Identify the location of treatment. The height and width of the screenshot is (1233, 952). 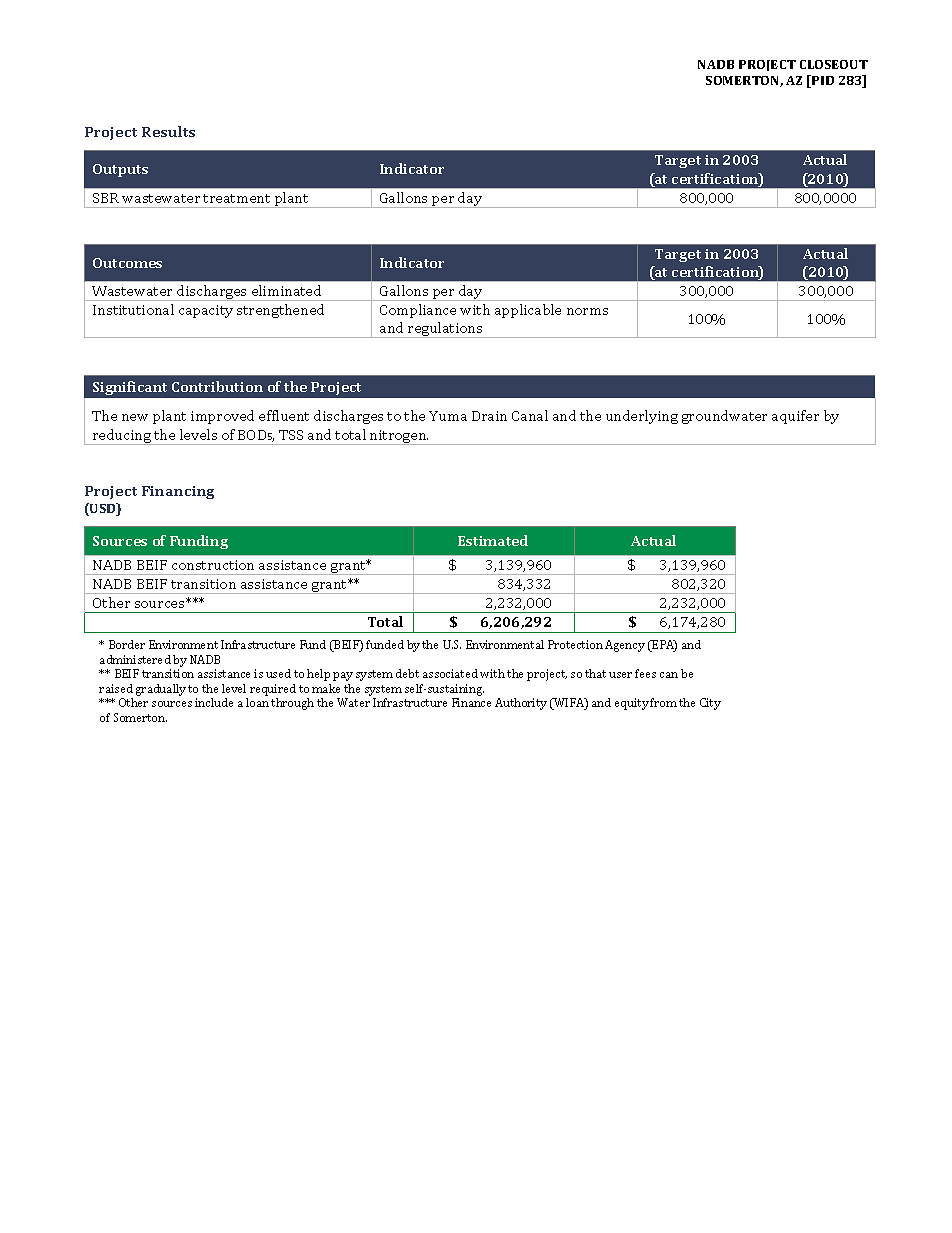
(236, 198).
